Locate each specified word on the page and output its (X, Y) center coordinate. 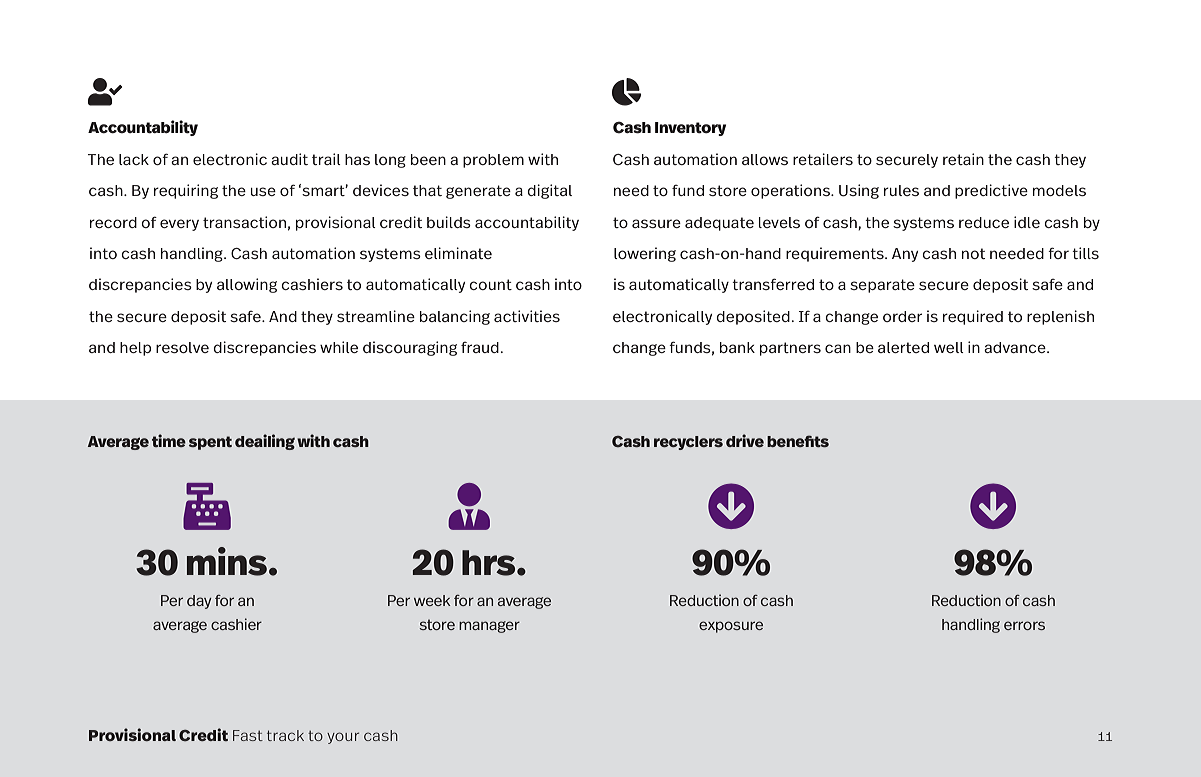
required (973, 317)
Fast (248, 735)
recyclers (688, 443)
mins (227, 561)
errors (1024, 625)
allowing (247, 285)
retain (963, 159)
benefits (798, 441)
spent (210, 443)
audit (289, 159)
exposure (731, 627)
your (343, 738)
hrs (490, 563)
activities (527, 316)
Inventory (690, 129)
